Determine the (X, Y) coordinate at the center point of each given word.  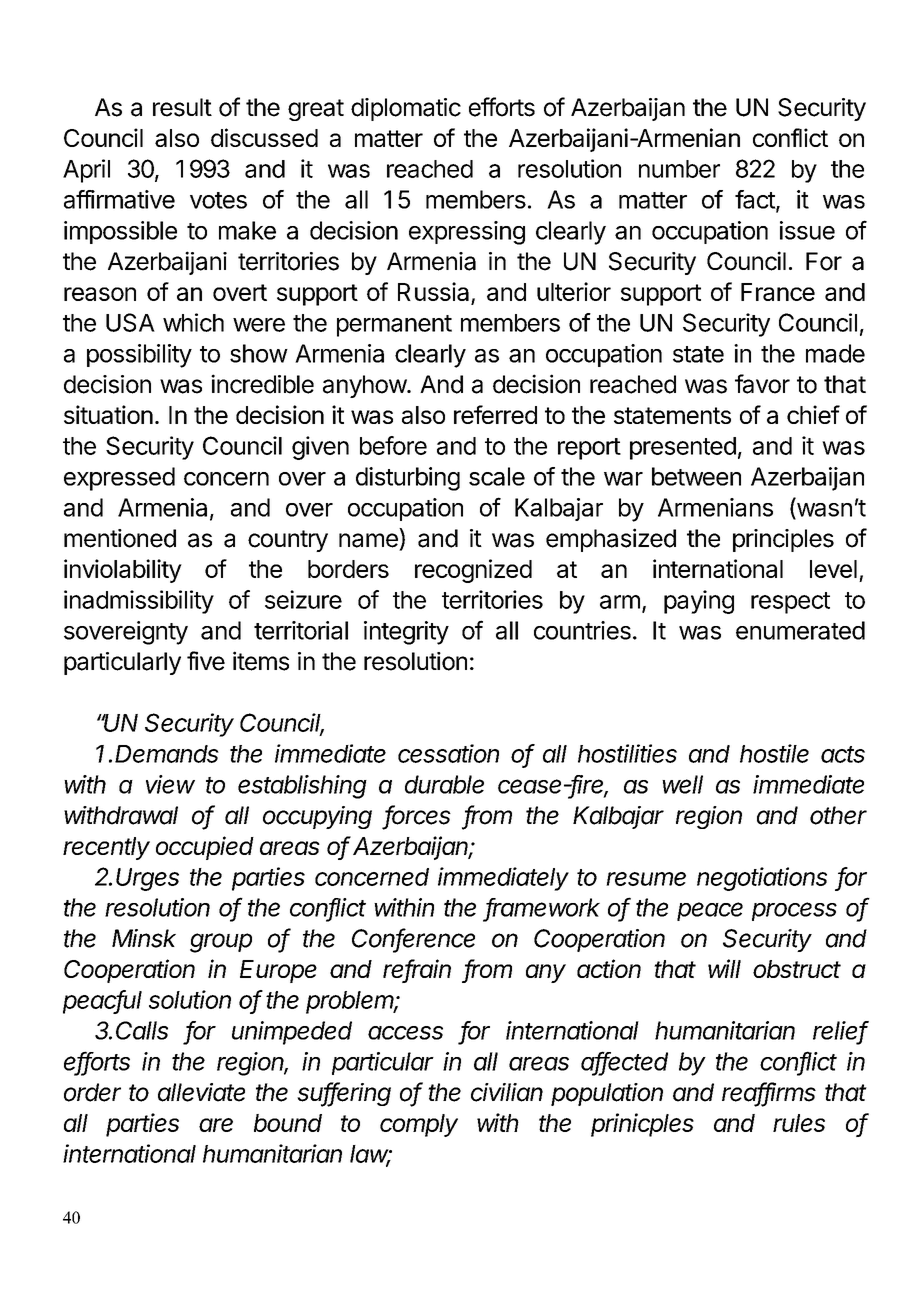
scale (497, 476)
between (696, 476)
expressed (119, 479)
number (679, 169)
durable (444, 784)
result (182, 107)
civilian (507, 1092)
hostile (774, 753)
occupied (205, 848)
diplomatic (406, 109)
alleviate (201, 1092)
